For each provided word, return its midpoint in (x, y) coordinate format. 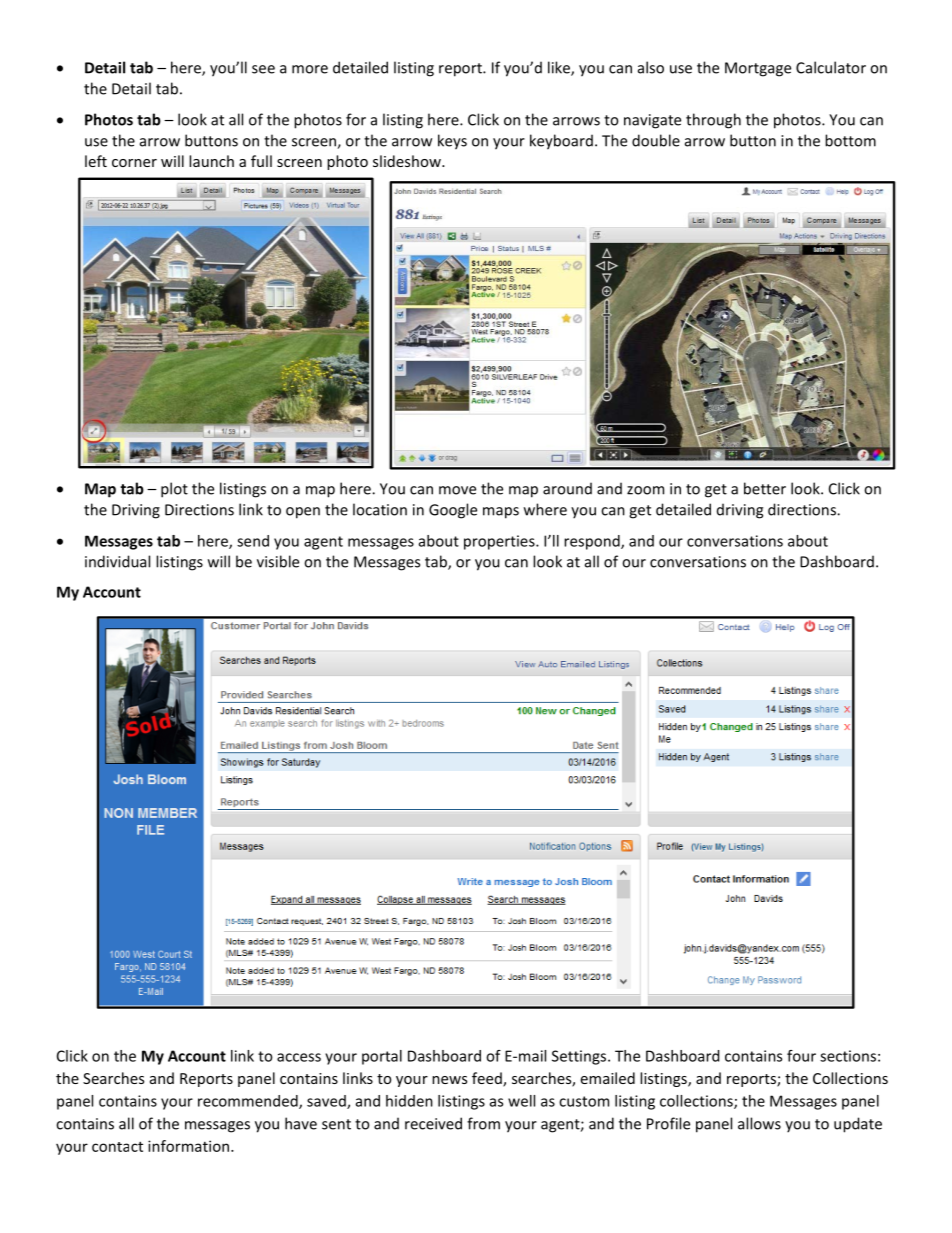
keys (452, 142)
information (188, 1146)
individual (117, 561)
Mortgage (758, 69)
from (483, 1123)
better (765, 488)
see (263, 69)
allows (759, 1123)
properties (500, 542)
